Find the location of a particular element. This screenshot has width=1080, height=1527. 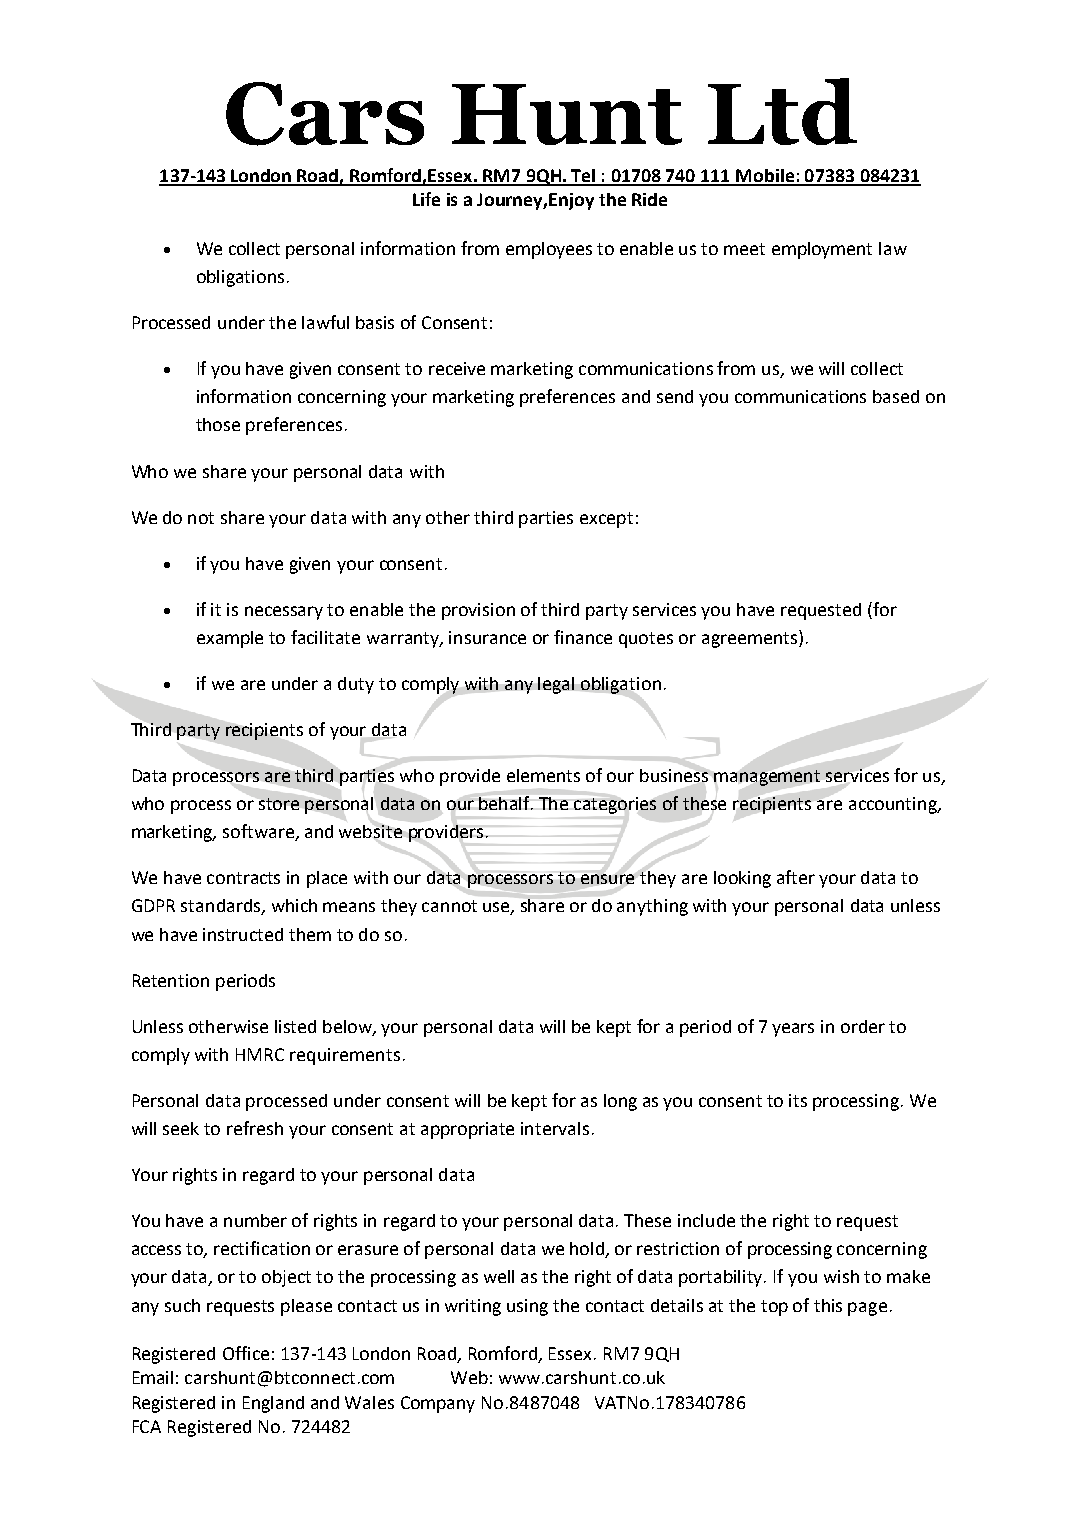

store is located at coordinates (279, 804).
